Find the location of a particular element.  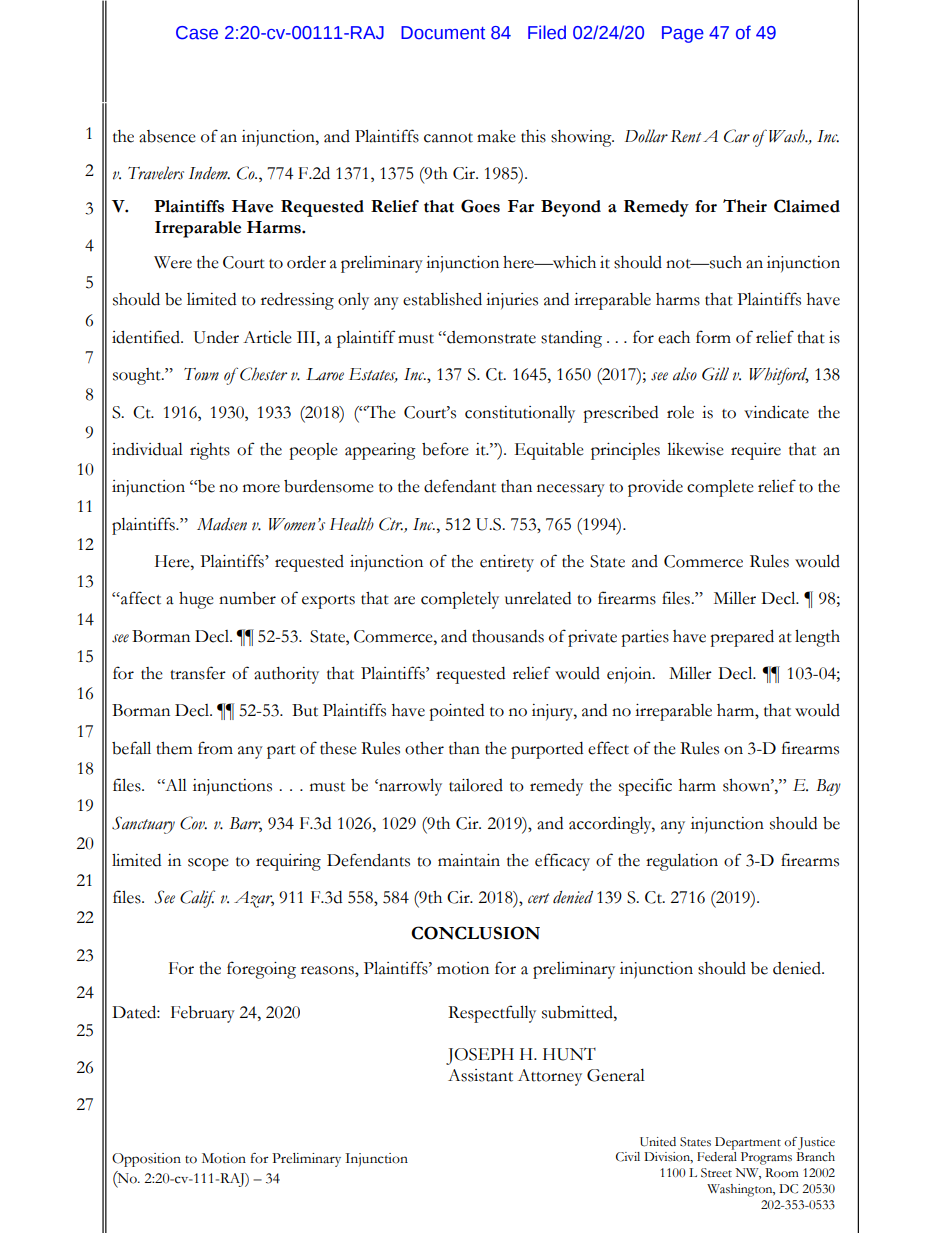

Bay is located at coordinates (828, 787).
